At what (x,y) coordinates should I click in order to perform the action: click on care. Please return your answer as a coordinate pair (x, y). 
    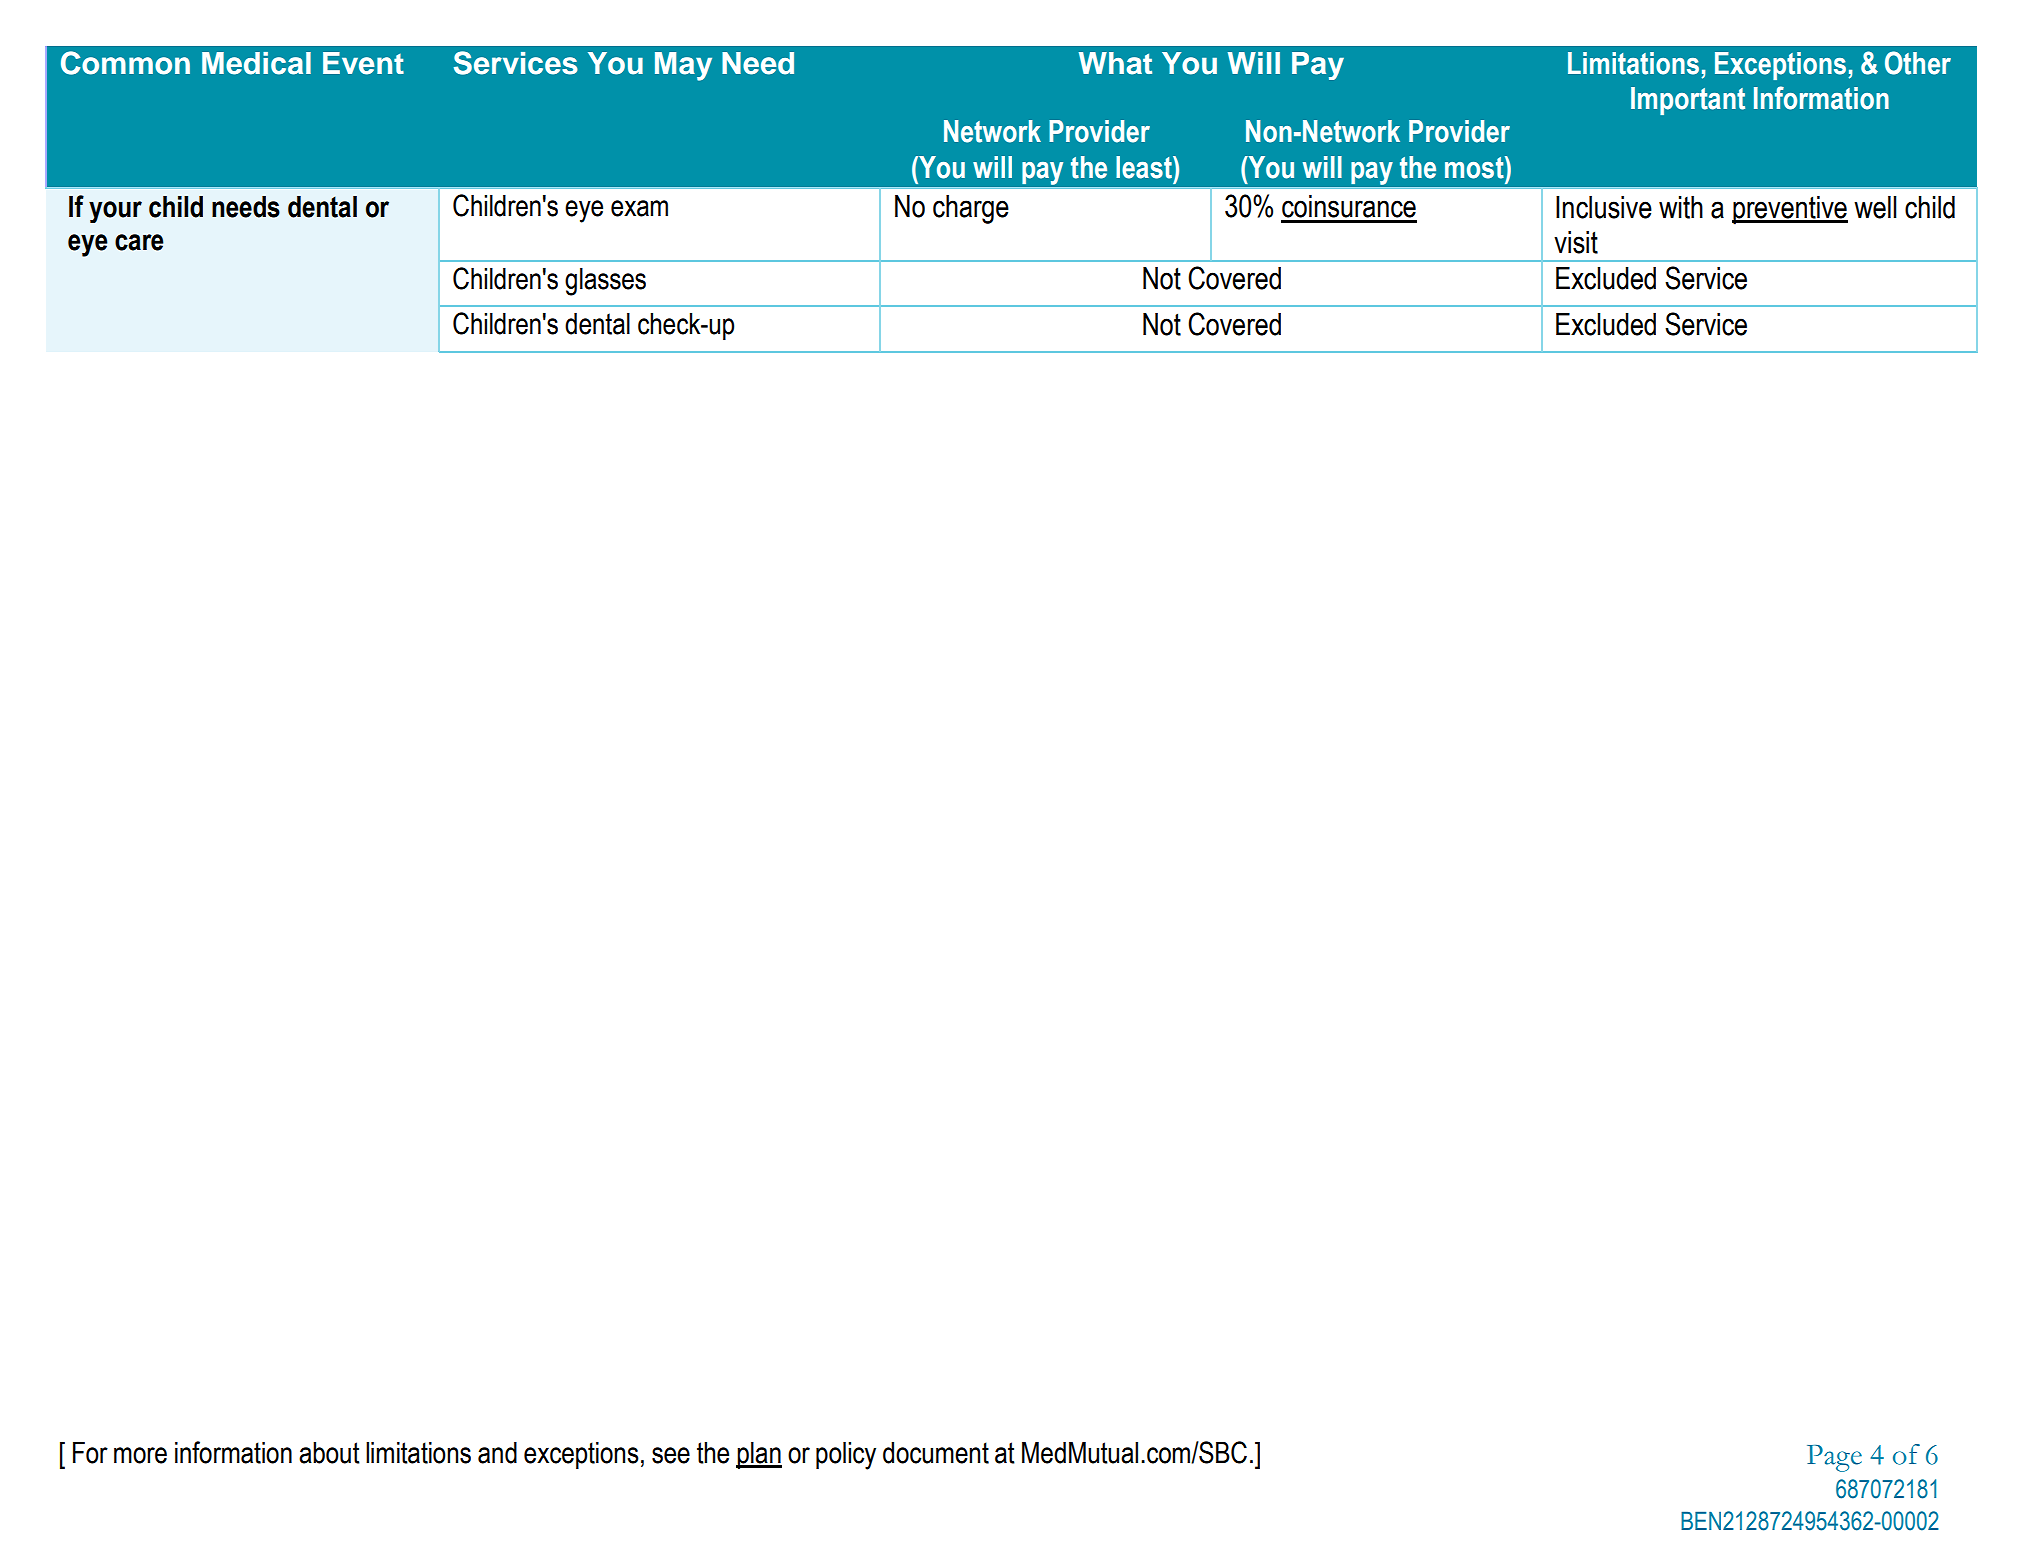
    Looking at the image, I should click on (139, 242).
